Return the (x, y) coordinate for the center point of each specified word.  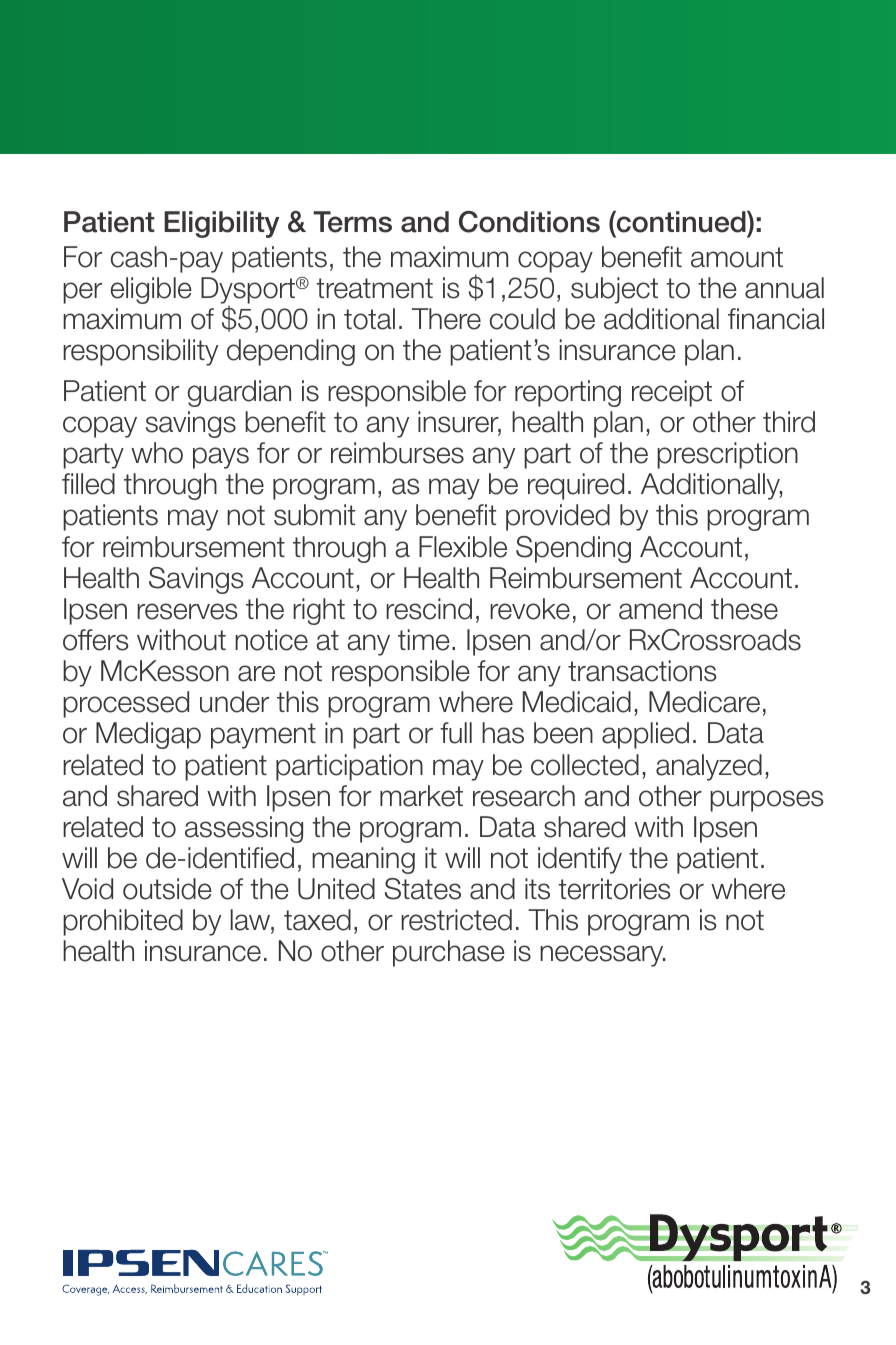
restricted (456, 920)
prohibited (123, 922)
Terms (352, 222)
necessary (603, 956)
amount (737, 257)
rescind (429, 609)
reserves (187, 611)
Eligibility (222, 224)
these (744, 609)
